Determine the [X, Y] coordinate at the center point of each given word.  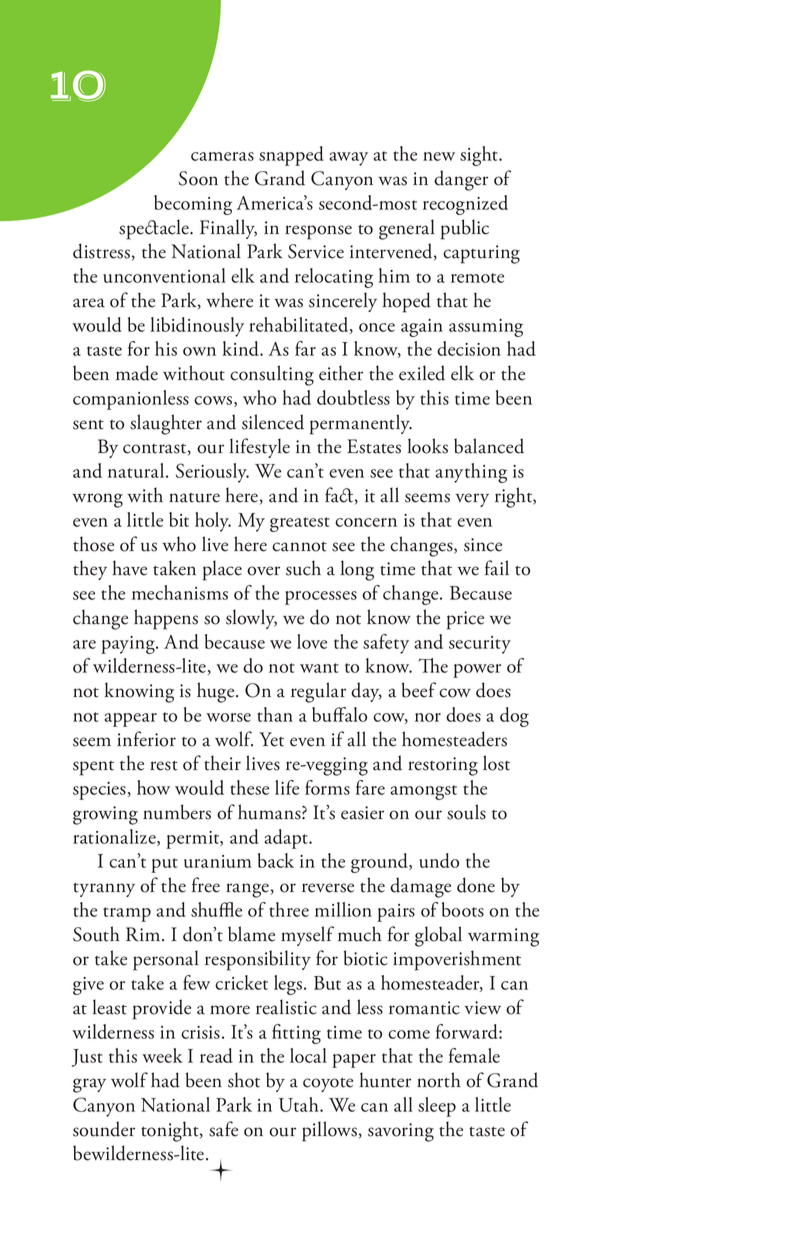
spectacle [155, 229]
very [472, 500]
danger [461, 180]
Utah [300, 1104]
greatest [300, 524]
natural [137, 470]
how [153, 787]
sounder [104, 1129]
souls [466, 812]
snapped [291, 156]
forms [327, 787]
